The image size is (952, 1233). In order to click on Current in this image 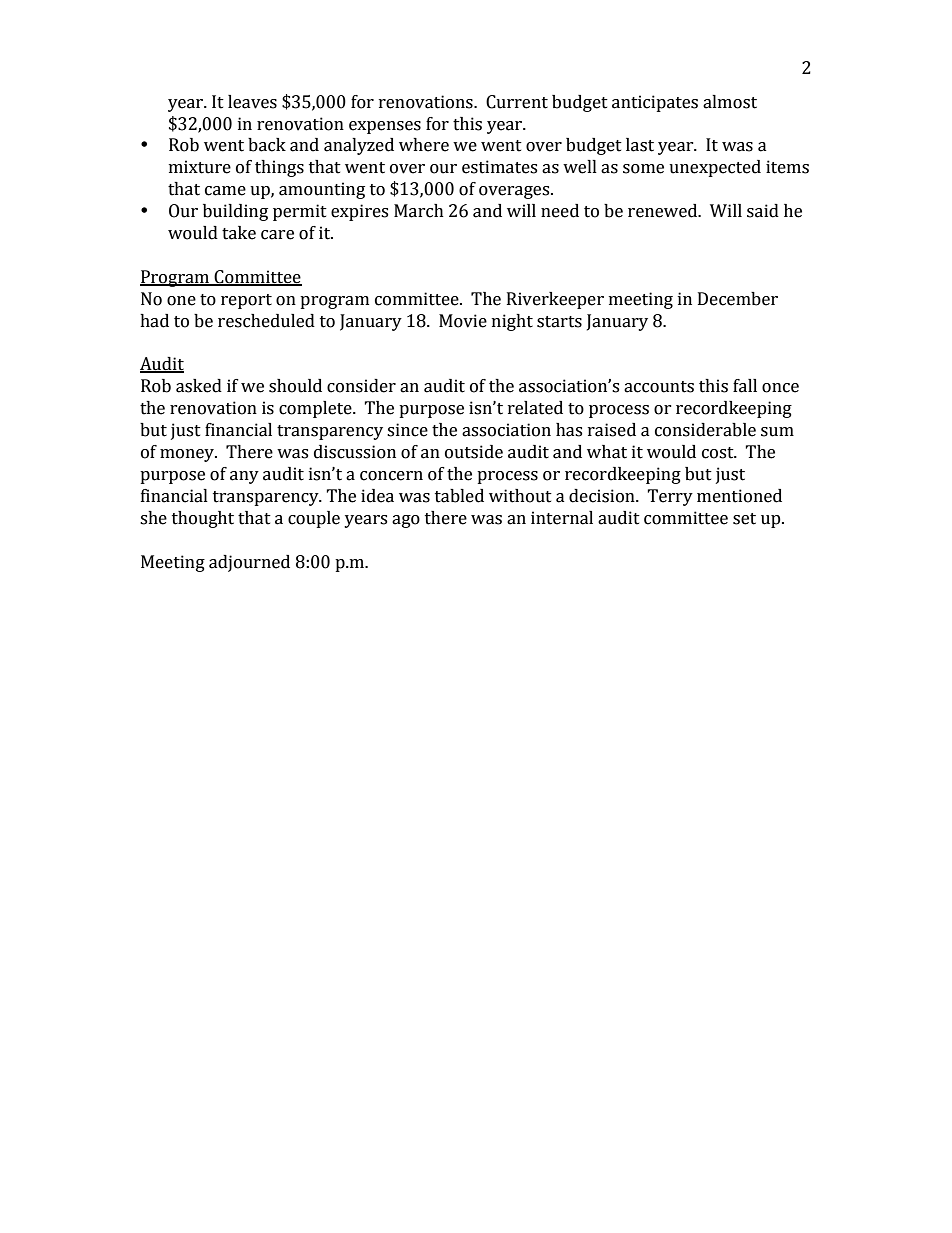, I will do `click(517, 102)`.
